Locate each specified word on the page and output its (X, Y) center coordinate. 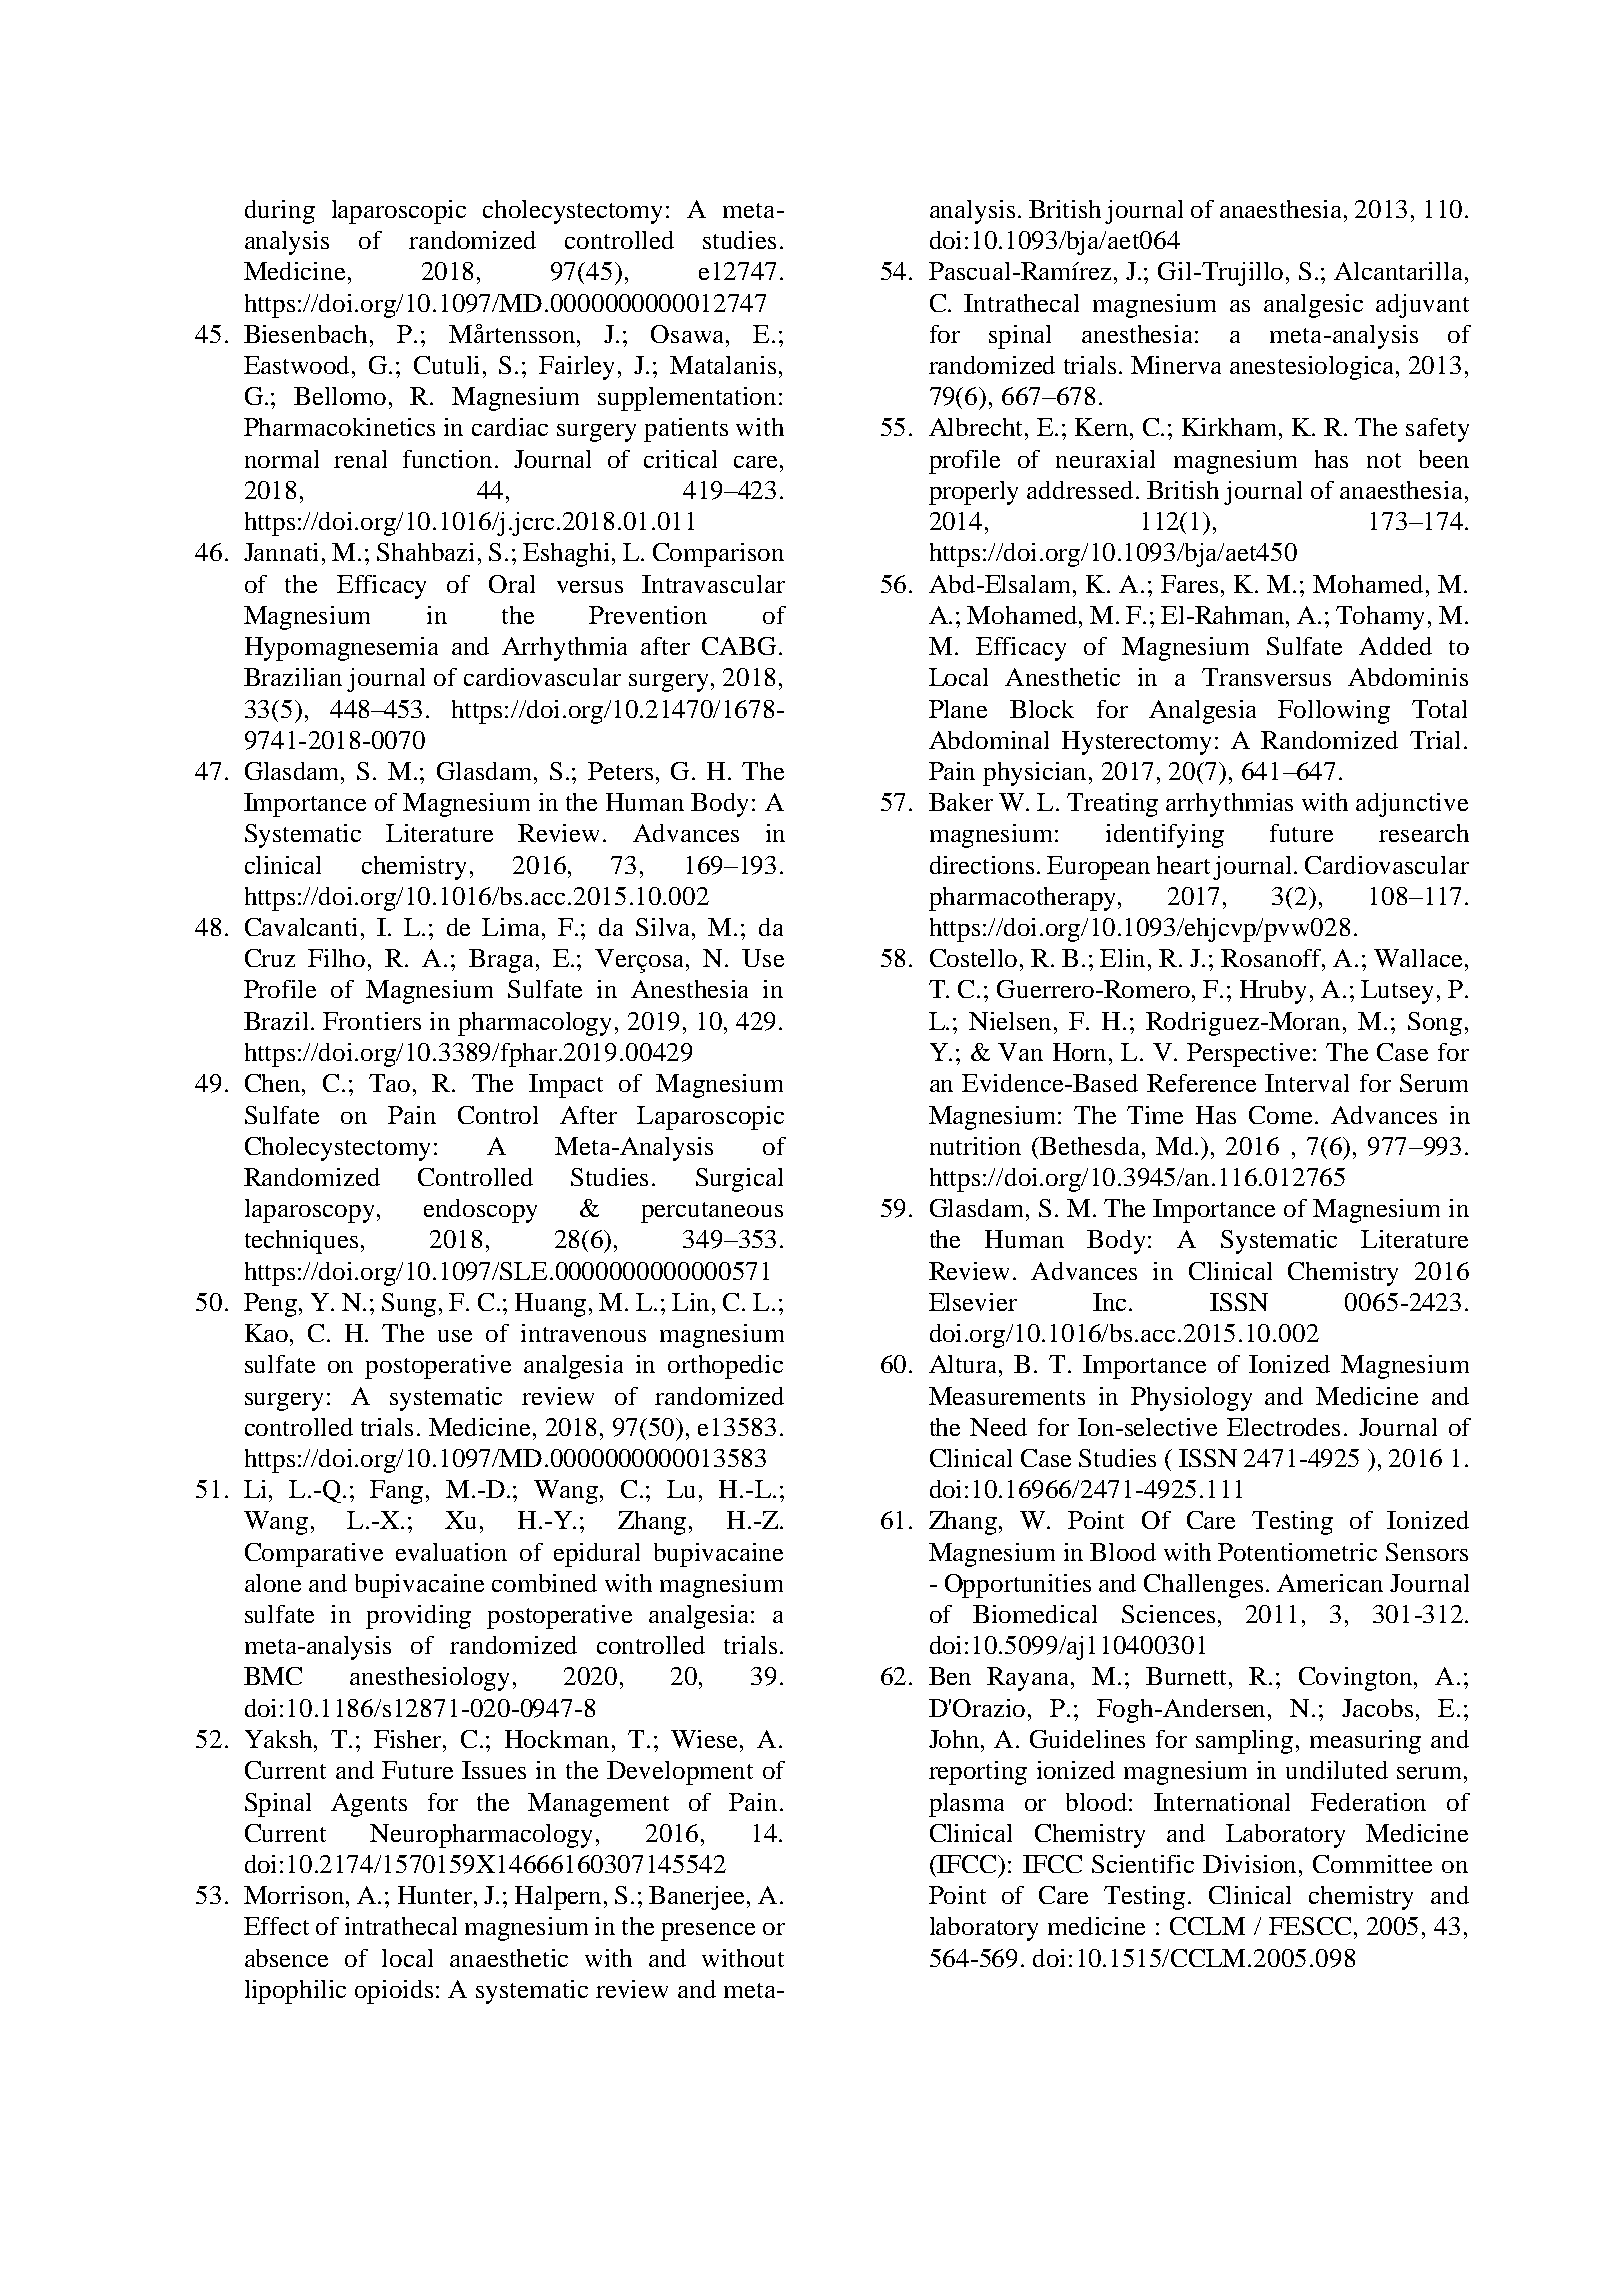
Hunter (436, 1895)
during (280, 212)
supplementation (687, 399)
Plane (958, 709)
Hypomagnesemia (341, 649)
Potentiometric (1297, 1552)
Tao (389, 1083)
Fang (396, 1492)
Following (1334, 712)
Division (1251, 1864)
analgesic (1313, 306)
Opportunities (1018, 1586)
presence (708, 1932)
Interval (1307, 1083)
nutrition (975, 1146)
